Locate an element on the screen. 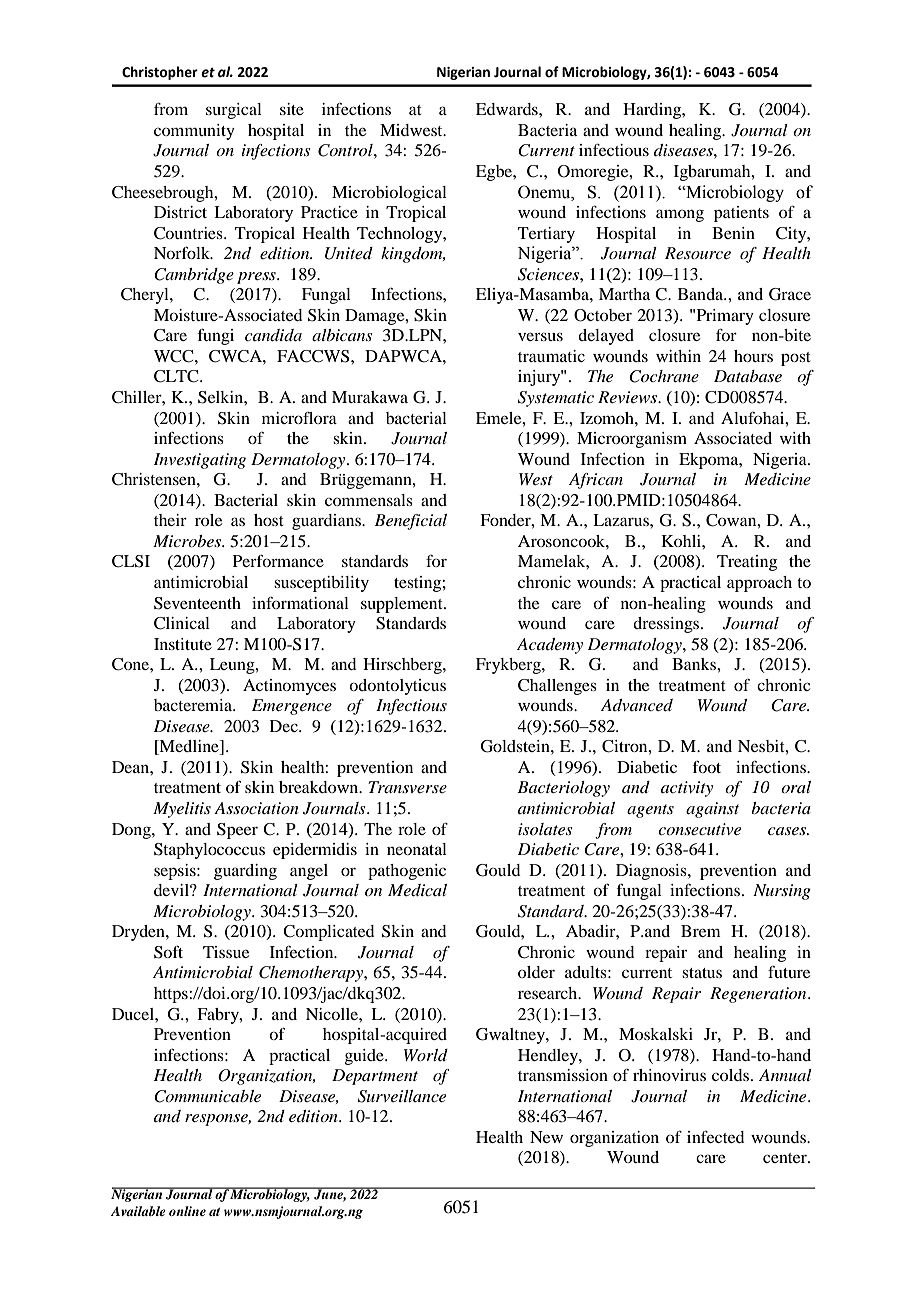 This screenshot has height=1308, width=924. Tissue is located at coordinates (226, 952).
